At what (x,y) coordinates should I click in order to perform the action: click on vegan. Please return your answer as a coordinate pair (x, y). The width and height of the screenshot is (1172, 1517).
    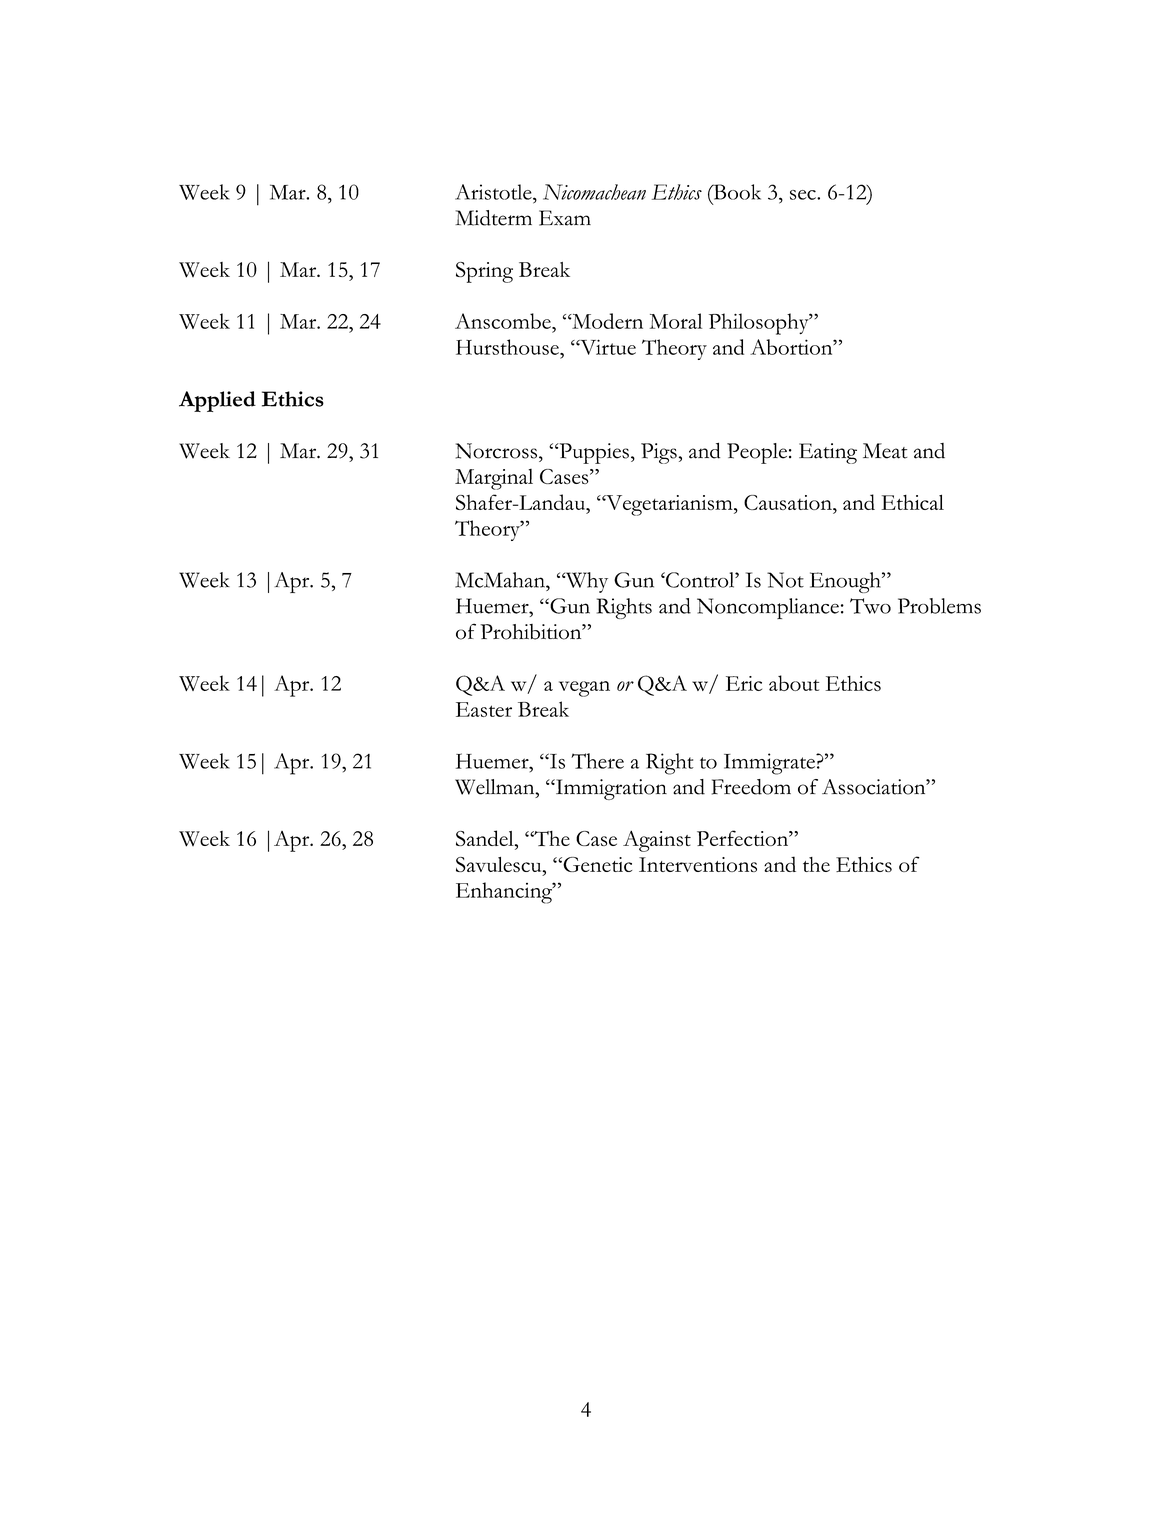
    Looking at the image, I should click on (584, 689).
